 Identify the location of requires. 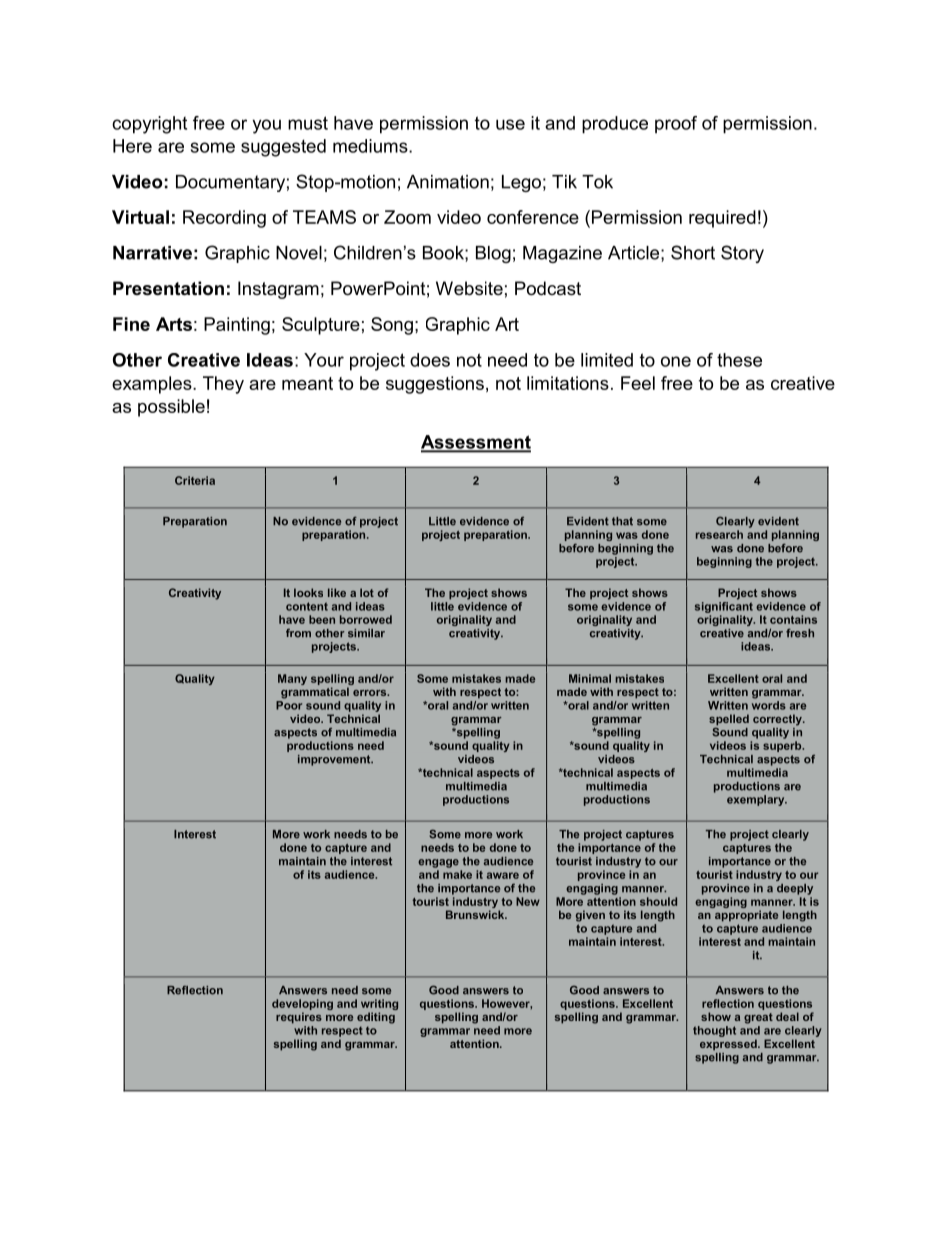
(299, 1018).
